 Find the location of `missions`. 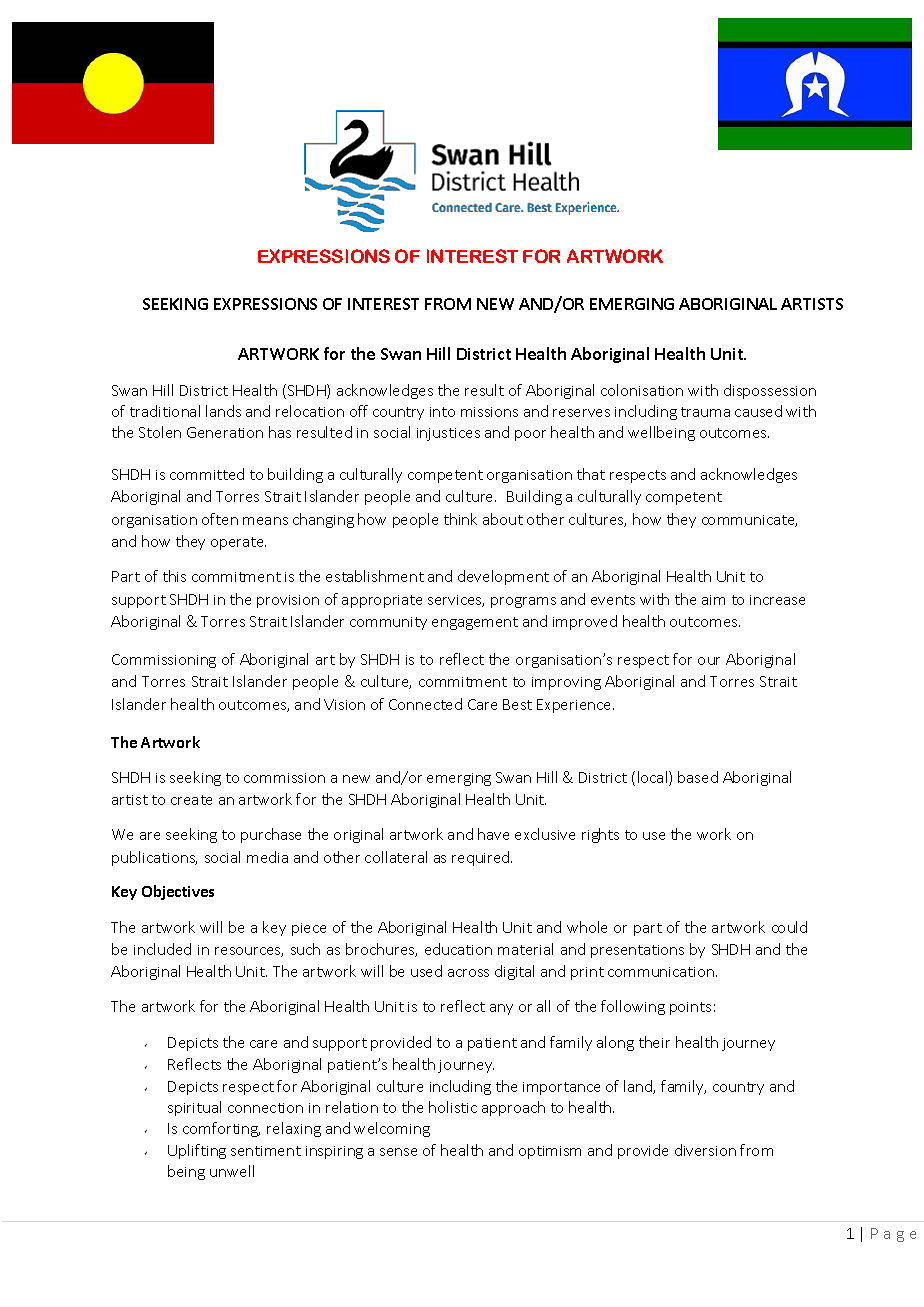

missions is located at coordinates (489, 412).
